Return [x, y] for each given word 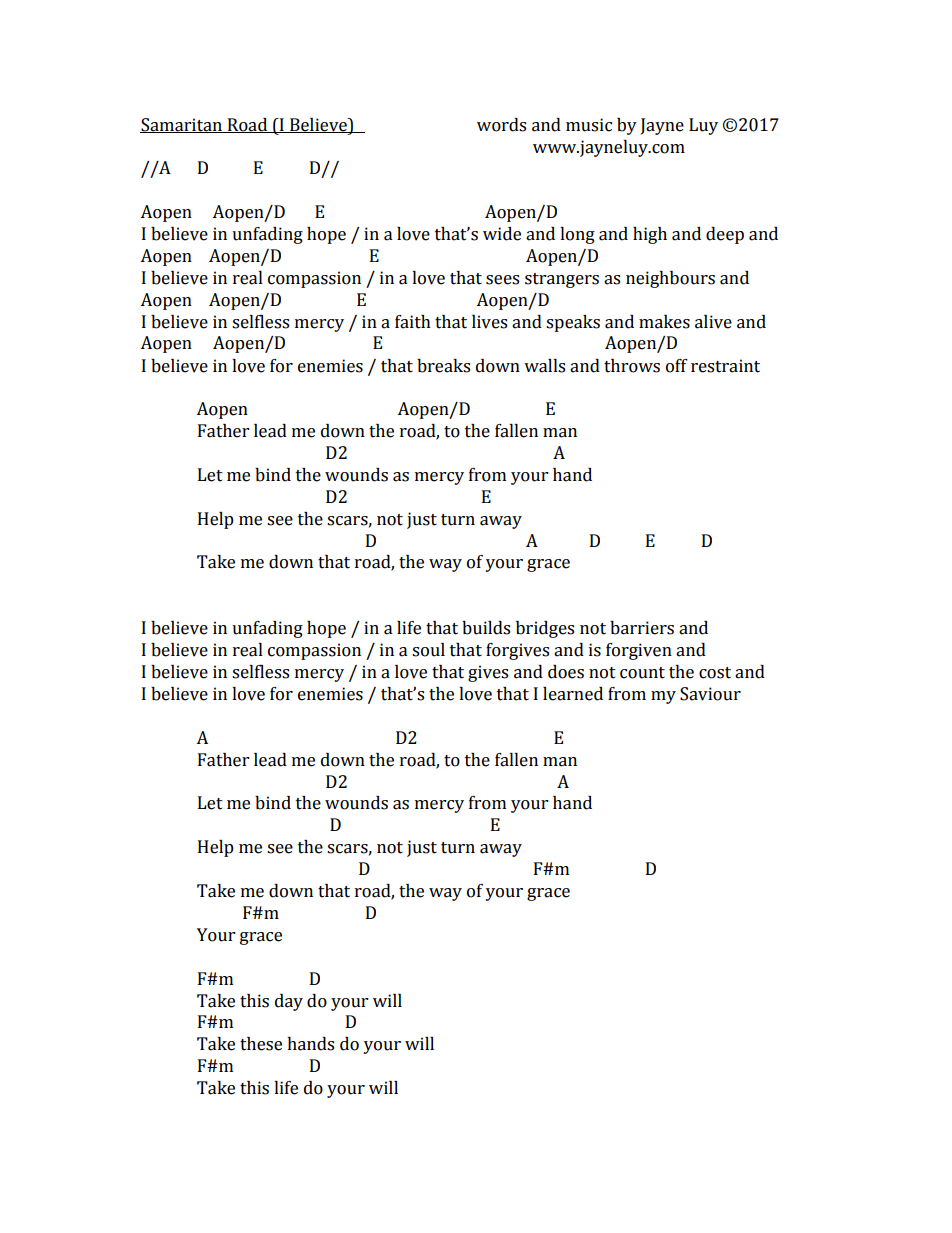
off [677, 366]
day [289, 1002]
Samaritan [182, 125]
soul [428, 650]
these [261, 1044]
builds [486, 628]
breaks [443, 366]
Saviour [710, 694]
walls [544, 366]
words [501, 125]
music [589, 125]
